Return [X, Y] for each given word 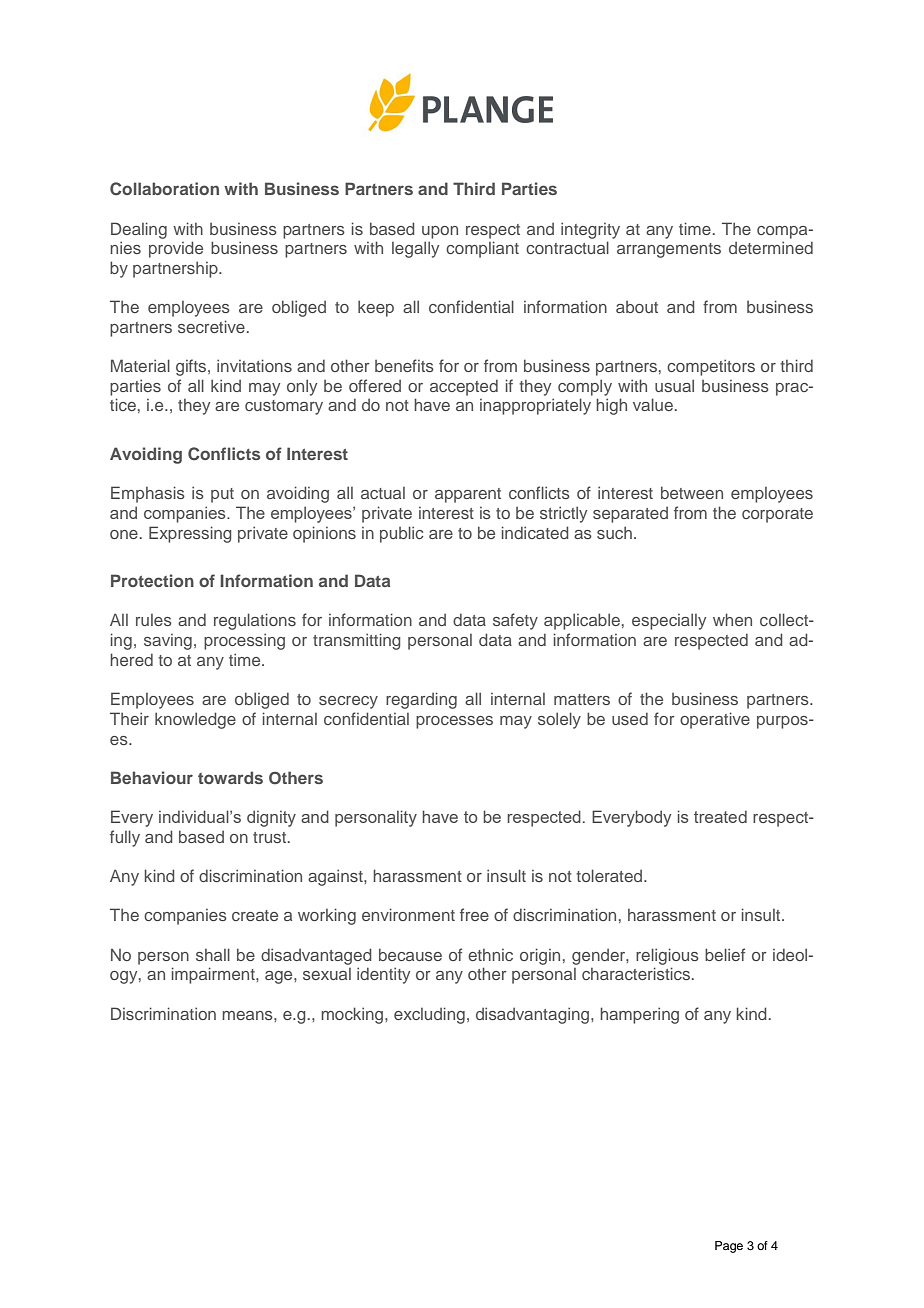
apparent [468, 495]
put [222, 495]
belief [725, 954]
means [248, 1015]
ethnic [490, 955]
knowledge [195, 720]
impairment [214, 975]
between [692, 492]
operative [715, 720]
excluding [429, 1015]
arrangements [669, 250]
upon [440, 232]
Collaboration [164, 189]
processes [454, 722]
